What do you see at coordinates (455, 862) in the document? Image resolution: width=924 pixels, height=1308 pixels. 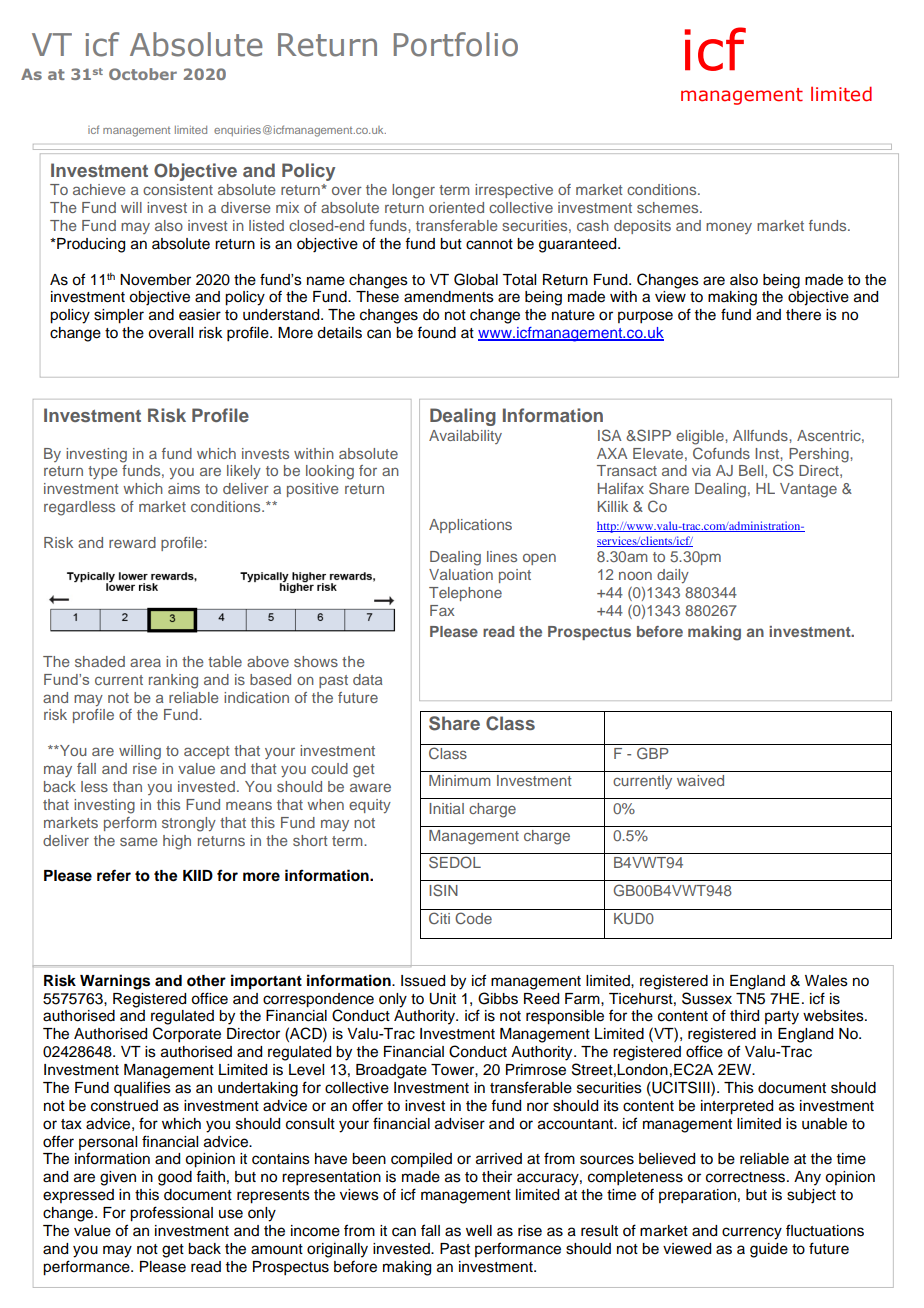 I see `SEDOL` at bounding box center [455, 862].
